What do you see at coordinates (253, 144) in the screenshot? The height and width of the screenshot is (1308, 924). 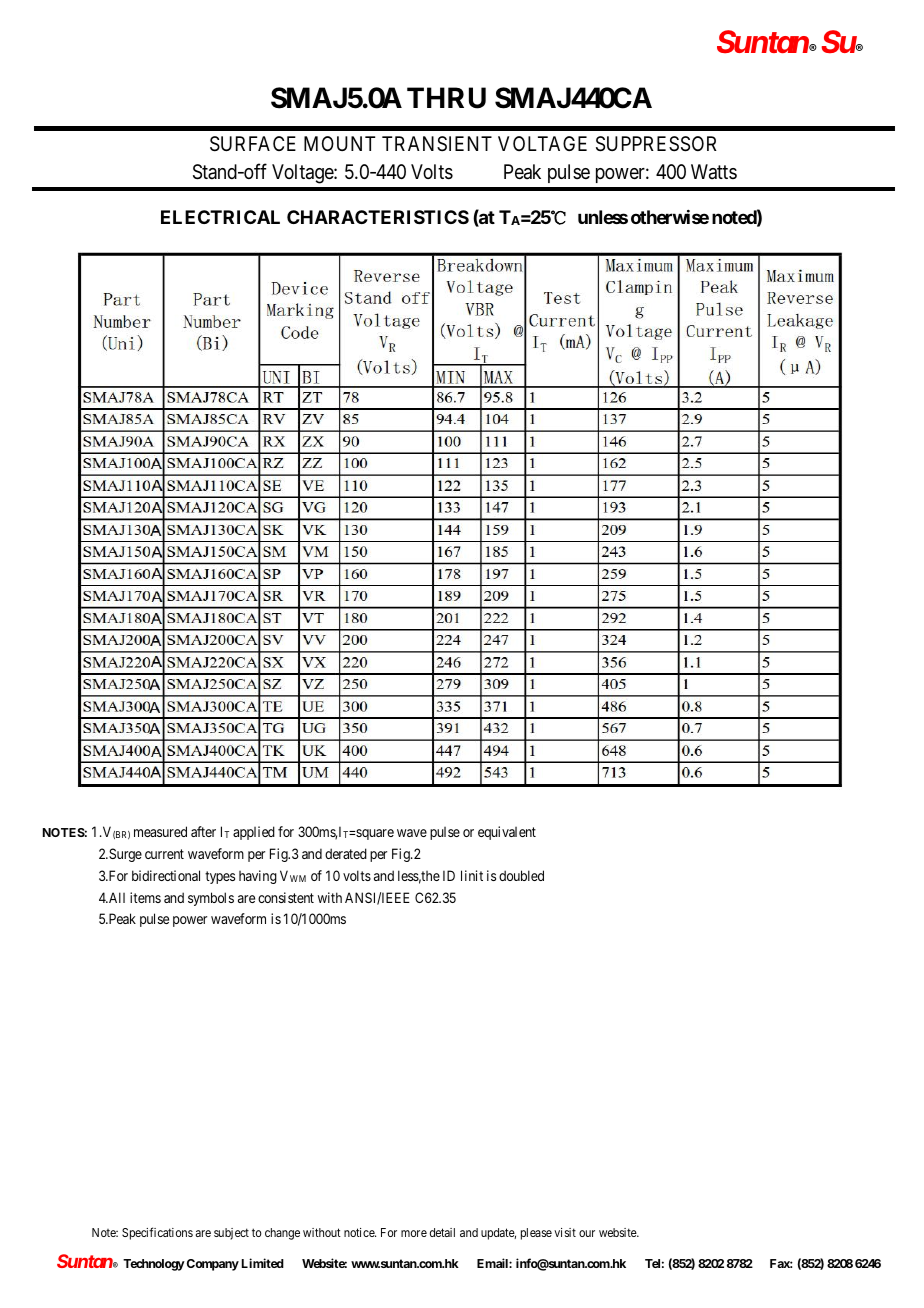 I see `SURFACE` at bounding box center [253, 144].
